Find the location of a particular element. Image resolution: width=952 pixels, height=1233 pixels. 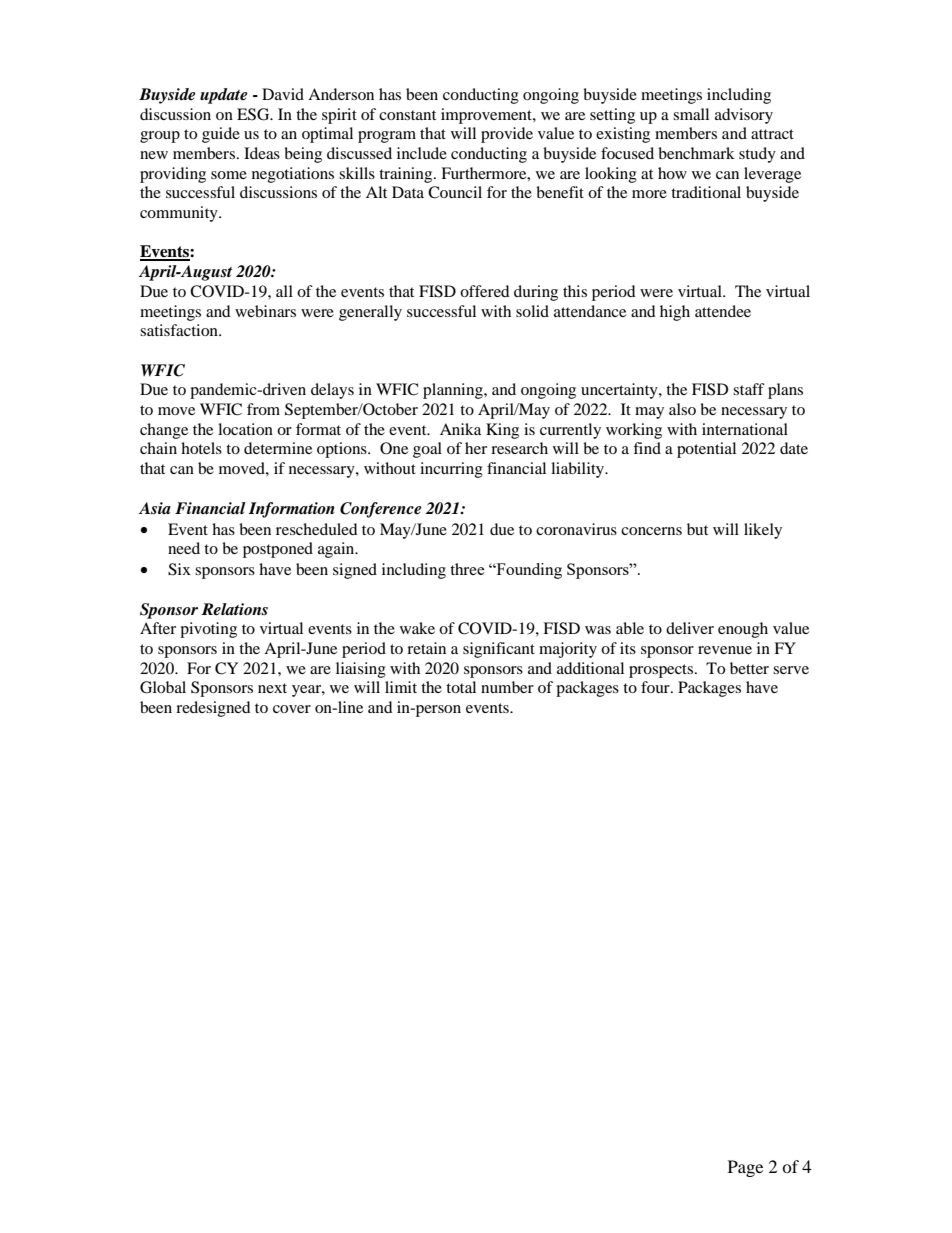

cover is located at coordinates (292, 709).
